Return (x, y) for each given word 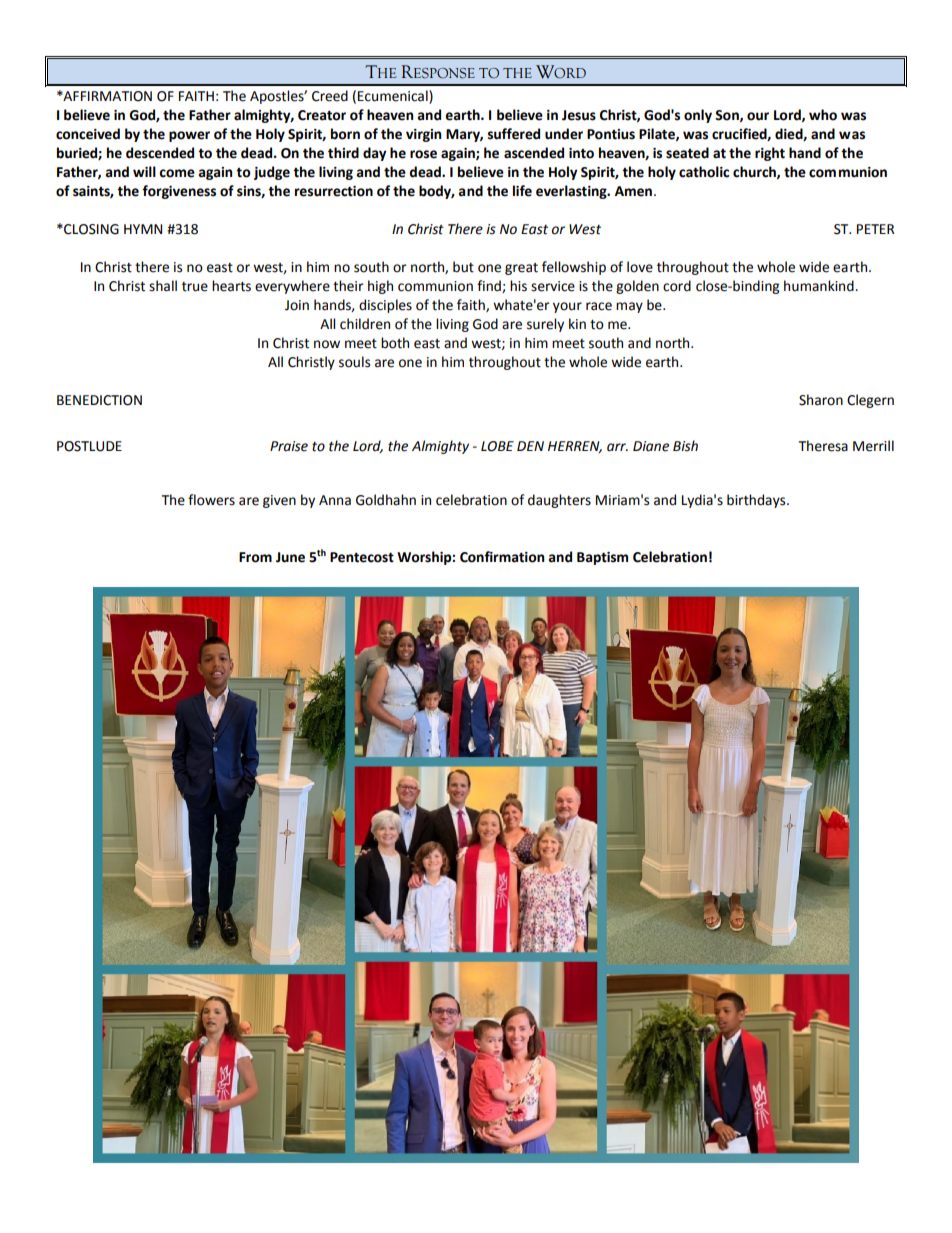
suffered (514, 134)
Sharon (821, 400)
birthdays (757, 501)
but (463, 267)
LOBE (497, 446)
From (255, 557)
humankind (820, 286)
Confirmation (502, 557)
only (698, 116)
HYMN (143, 229)
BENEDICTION (99, 400)
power (189, 136)
